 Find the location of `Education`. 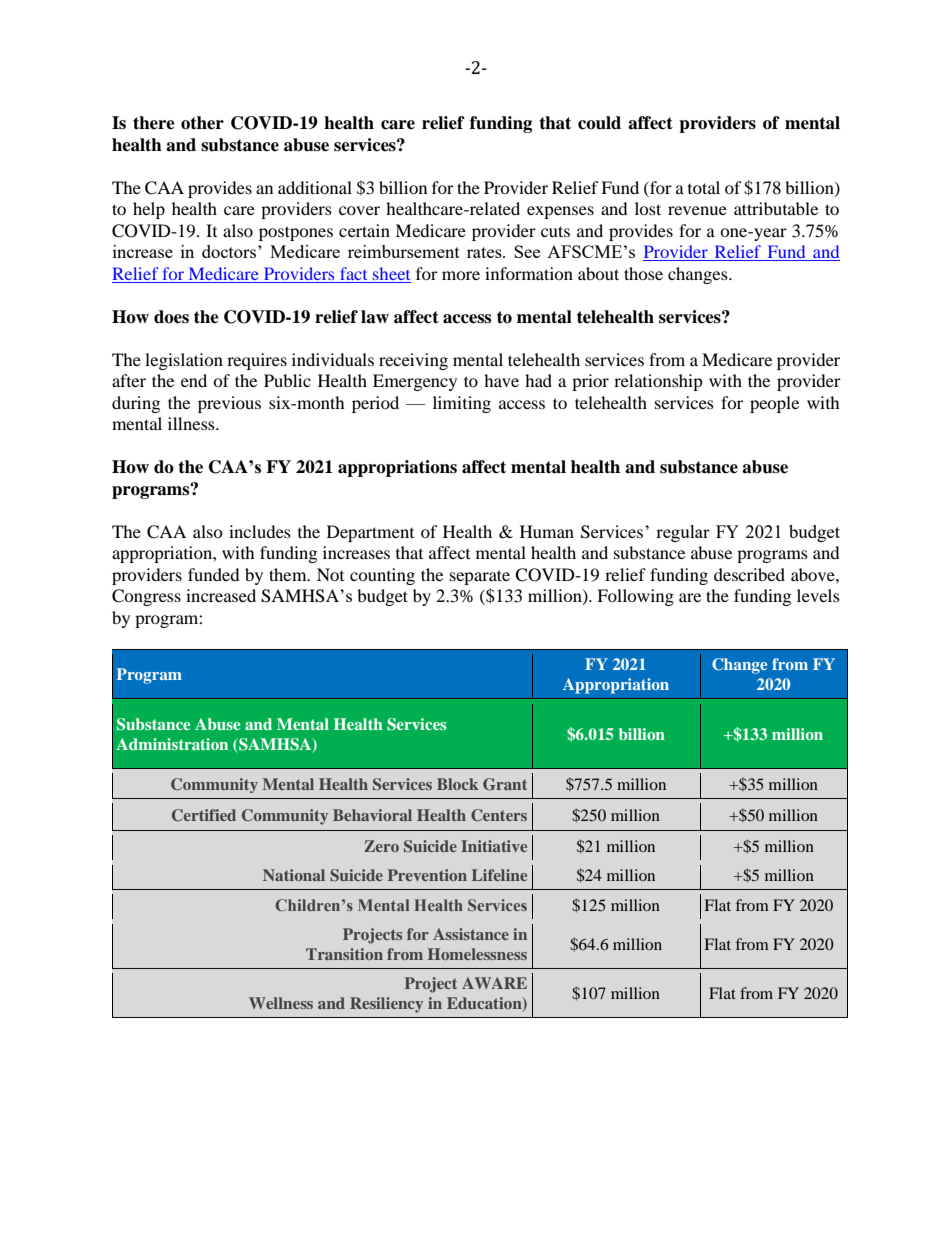

Education is located at coordinates (485, 1004).
